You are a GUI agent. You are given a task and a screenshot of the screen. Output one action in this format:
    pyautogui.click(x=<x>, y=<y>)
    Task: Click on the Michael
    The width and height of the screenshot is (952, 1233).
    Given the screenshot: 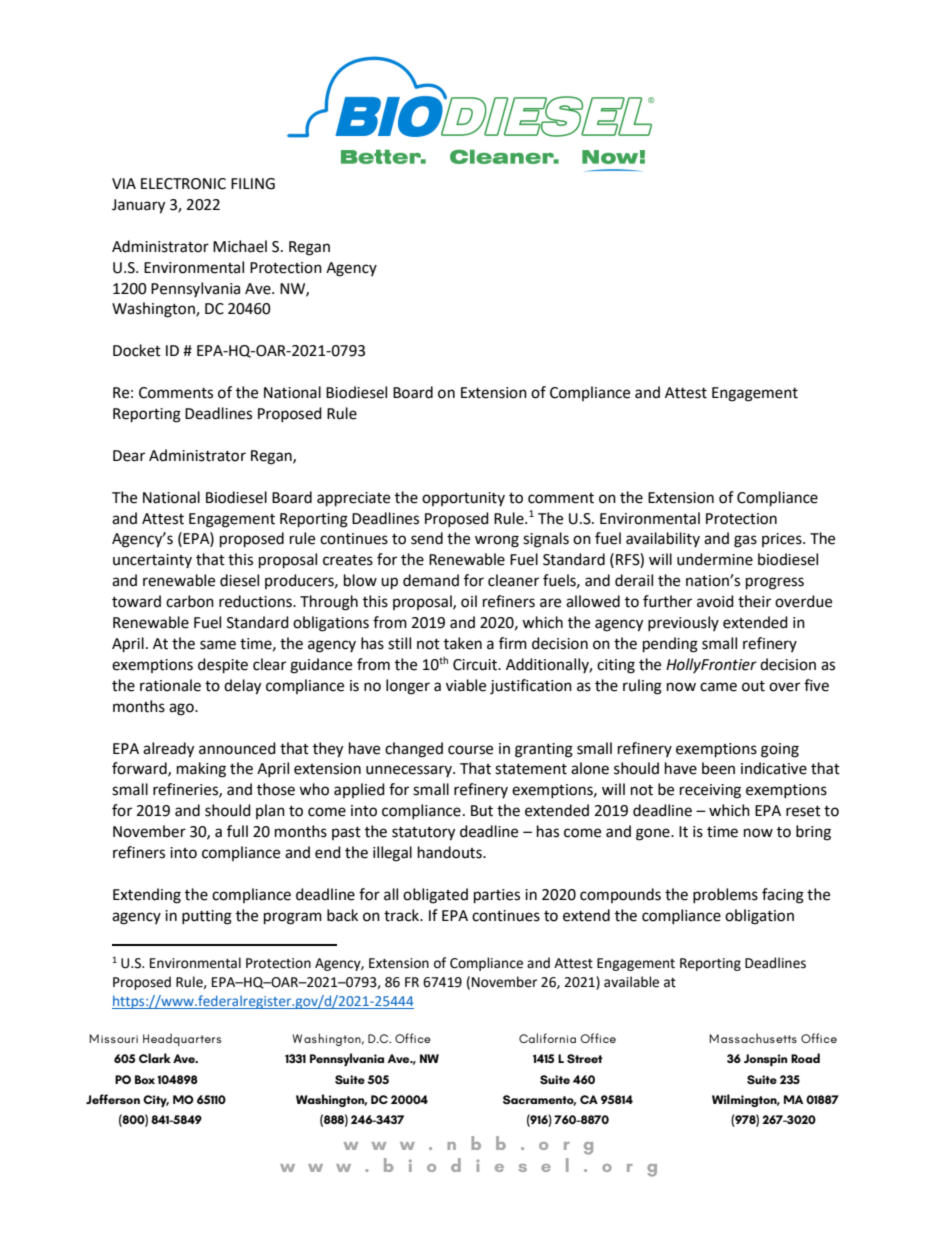 What is the action you would take?
    pyautogui.click(x=240, y=246)
